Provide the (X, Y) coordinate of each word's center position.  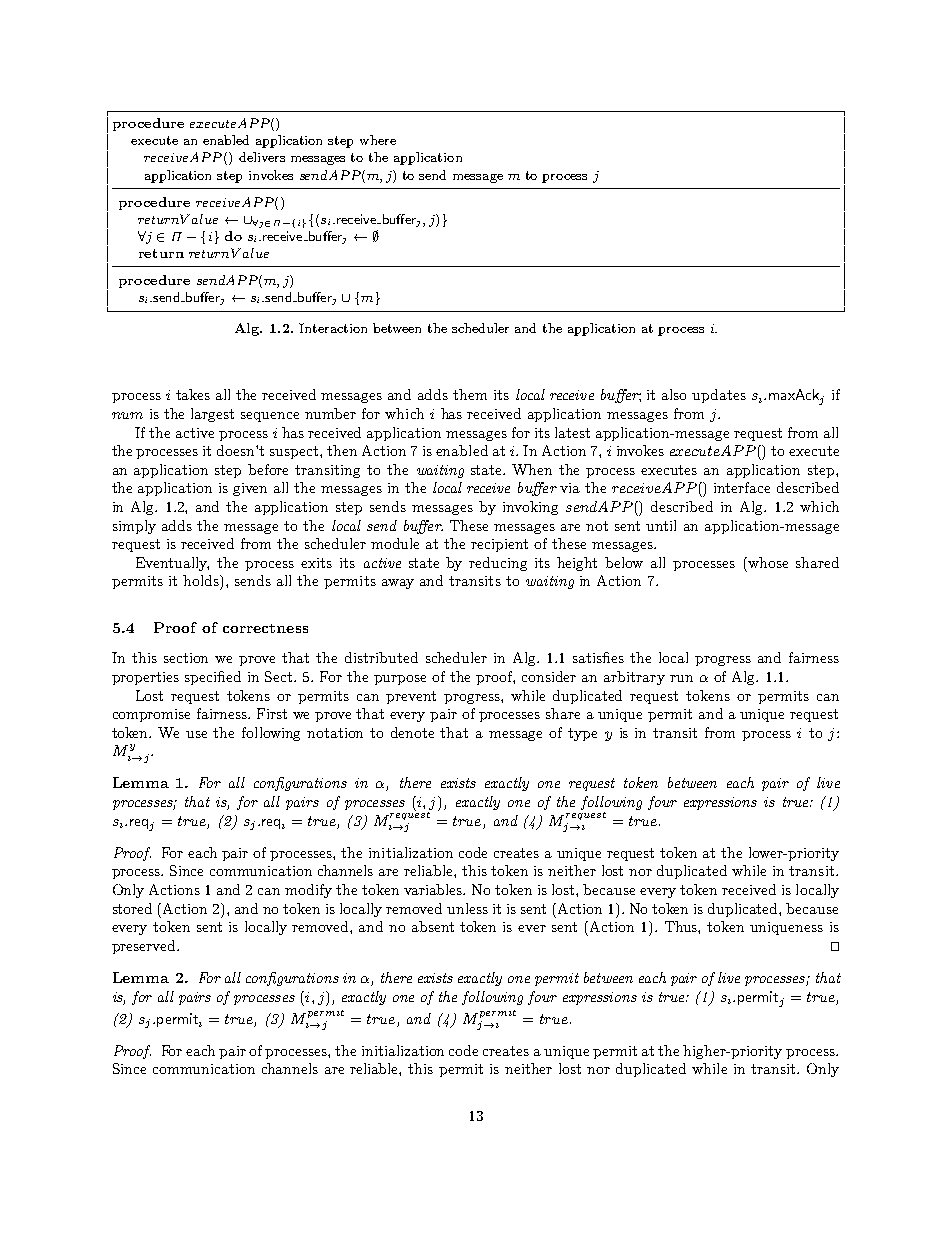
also (674, 394)
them (470, 394)
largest (212, 415)
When (532, 469)
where (378, 140)
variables (434, 889)
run (681, 678)
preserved (145, 947)
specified (213, 678)
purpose (400, 680)
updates (719, 396)
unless (467, 908)
